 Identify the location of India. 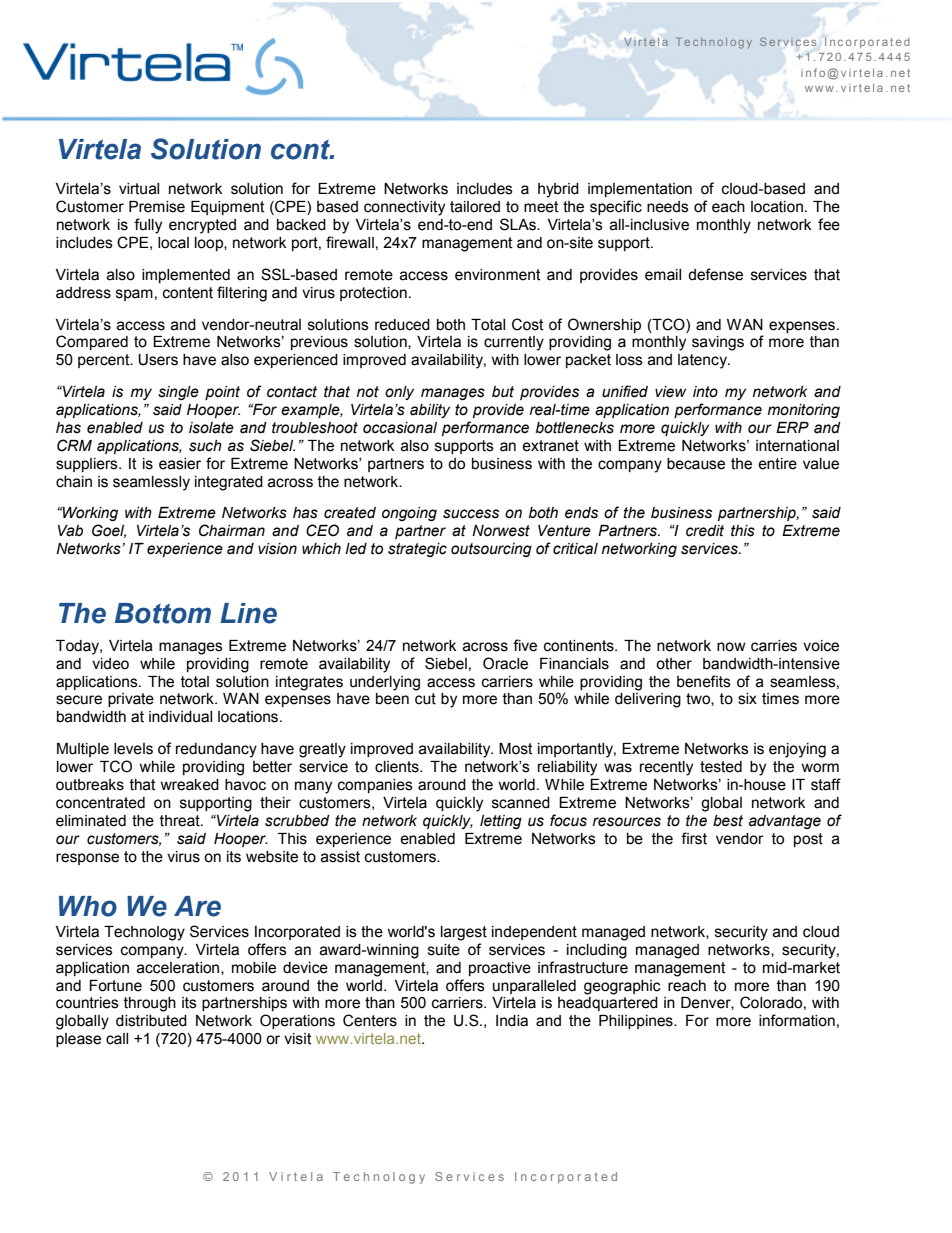
(512, 1021).
